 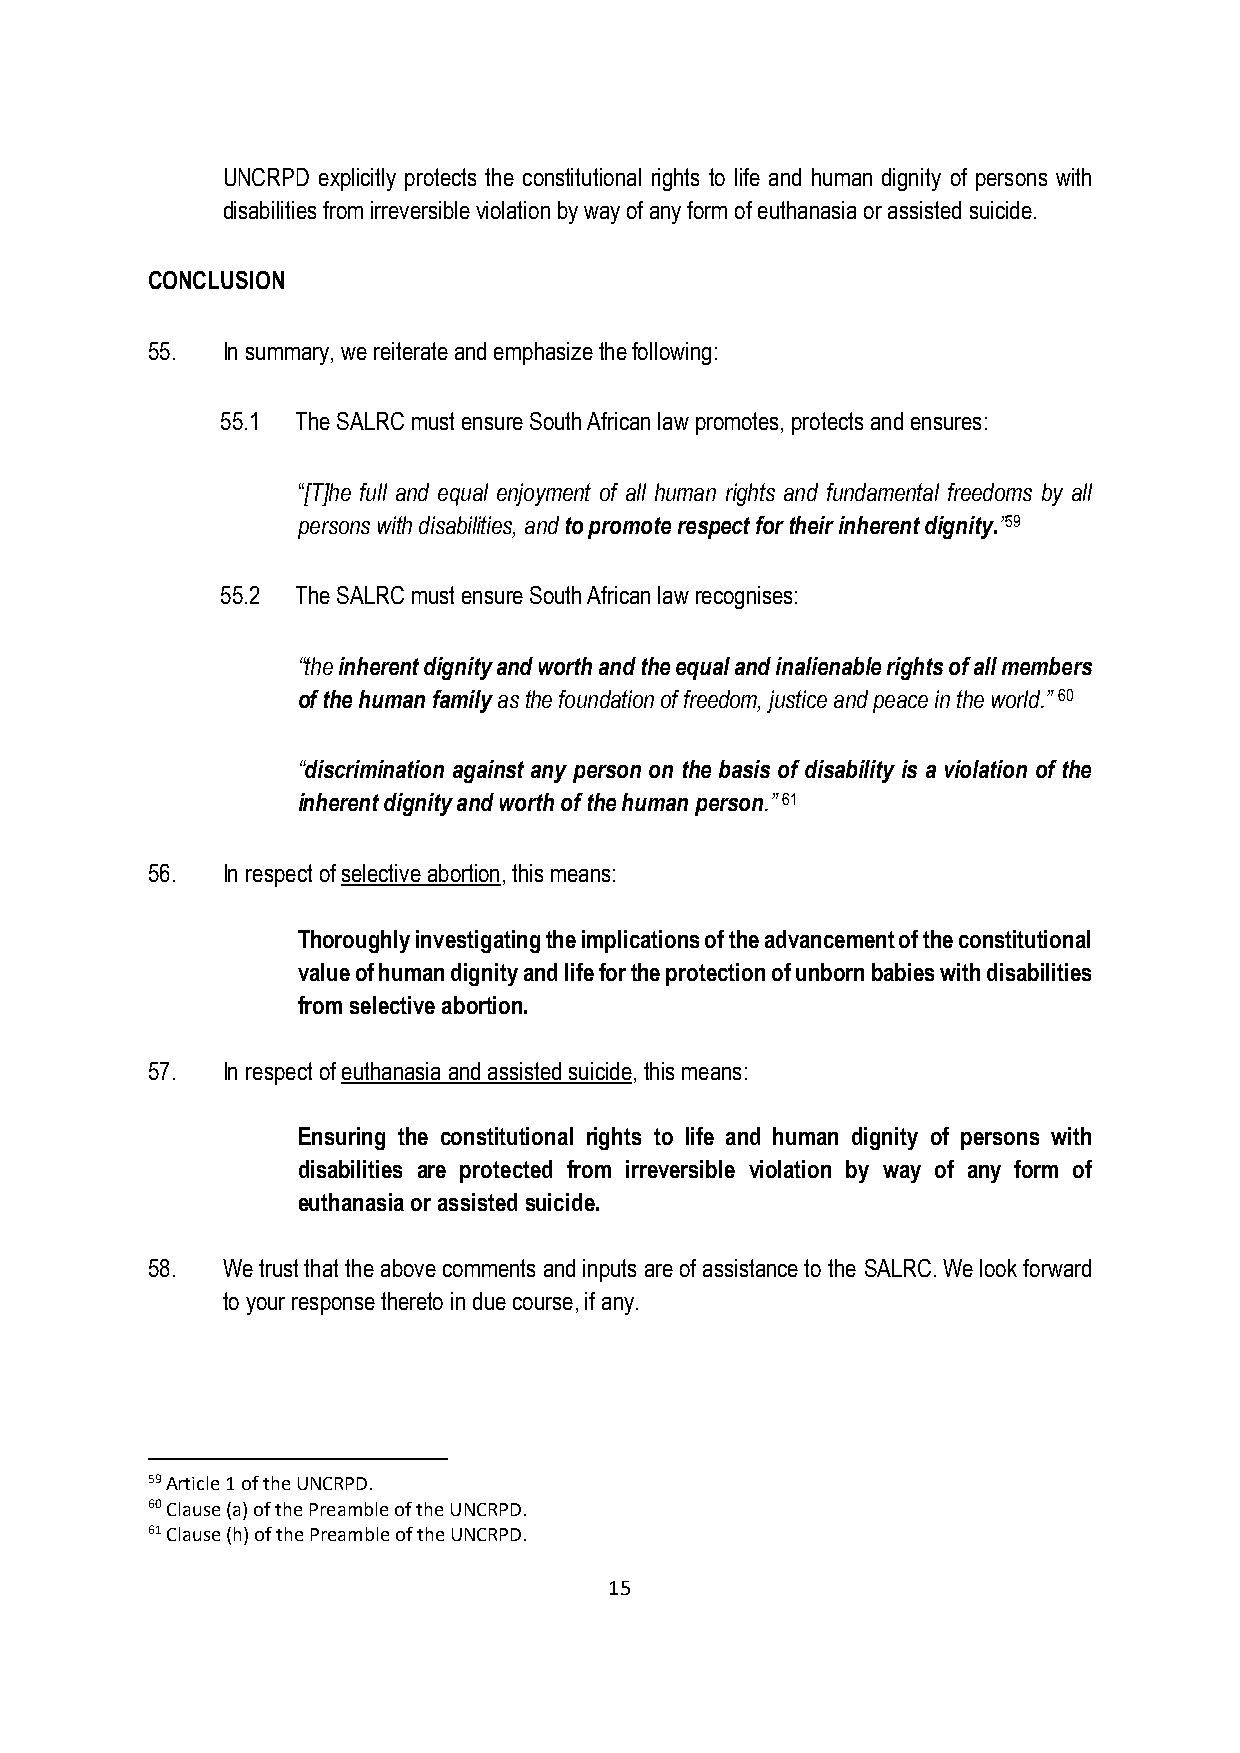 I want to click on fundamental, so click(x=883, y=492).
